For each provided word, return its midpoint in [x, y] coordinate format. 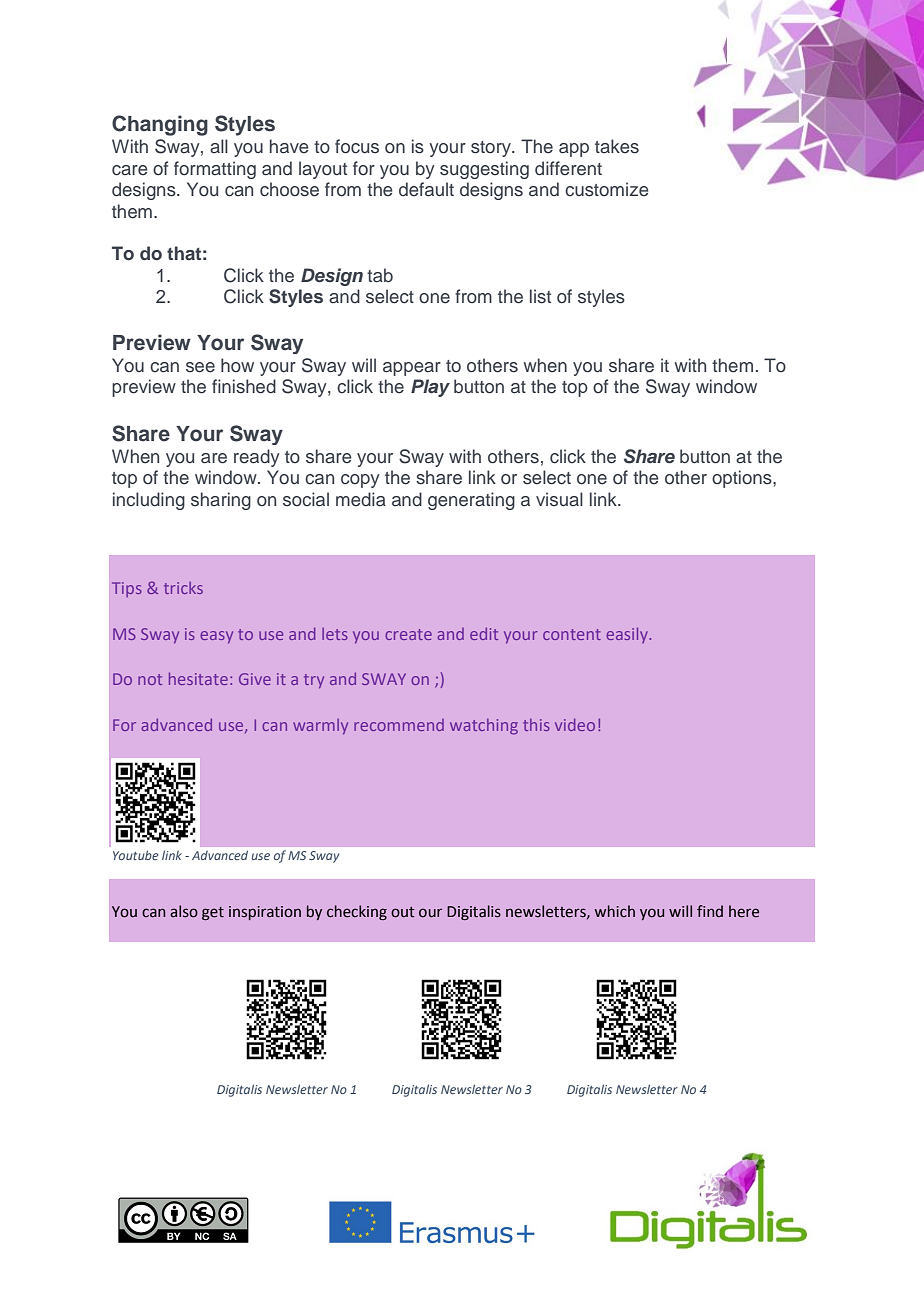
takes [617, 146]
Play [430, 388]
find [710, 911]
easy [216, 637]
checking [357, 912]
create [408, 634]
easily [628, 635]
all [219, 146]
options [743, 479]
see [200, 367]
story [492, 149]
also [184, 911]
